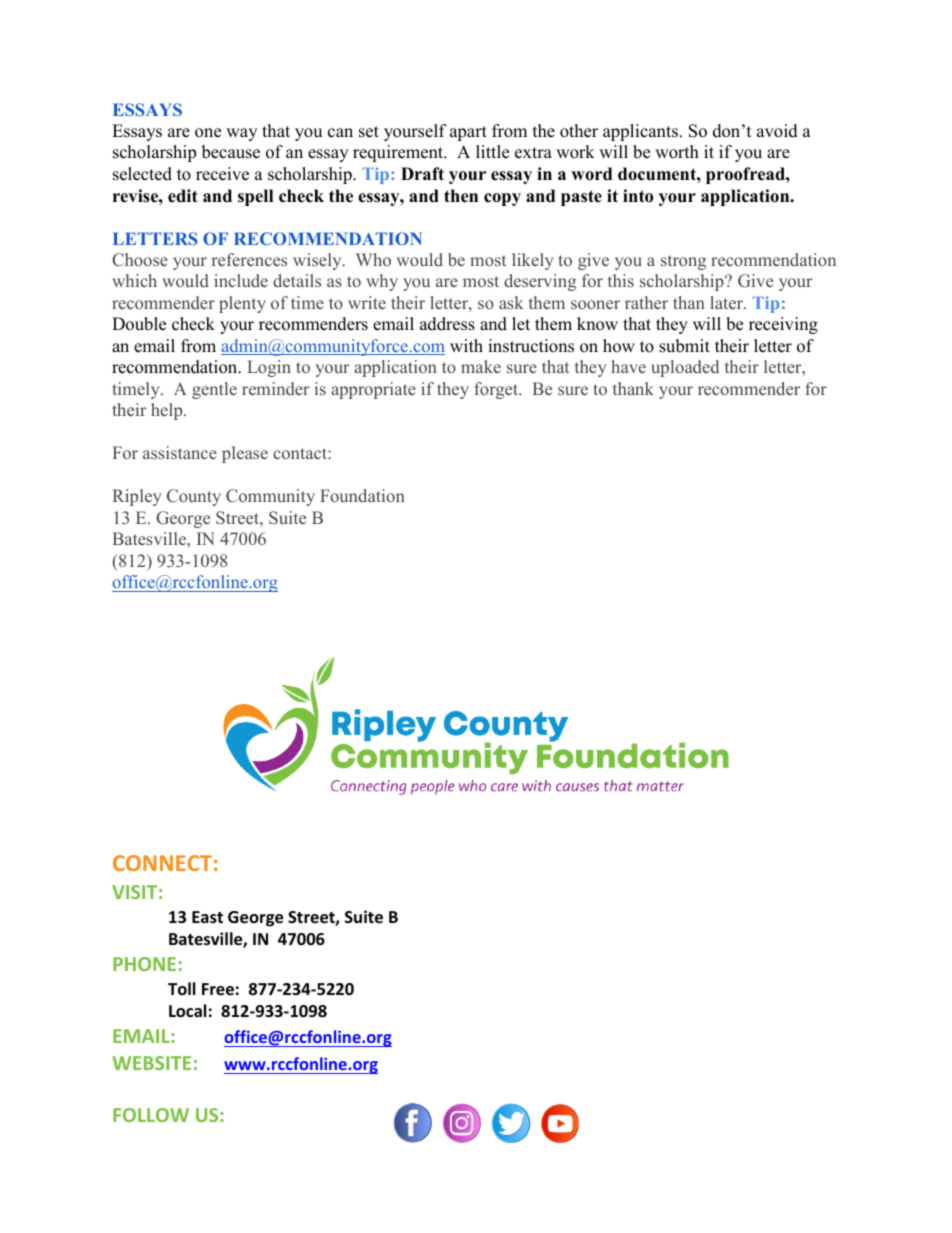 The image size is (952, 1233). Describe the element at coordinates (677, 152) in the image. I see `worth` at that location.
